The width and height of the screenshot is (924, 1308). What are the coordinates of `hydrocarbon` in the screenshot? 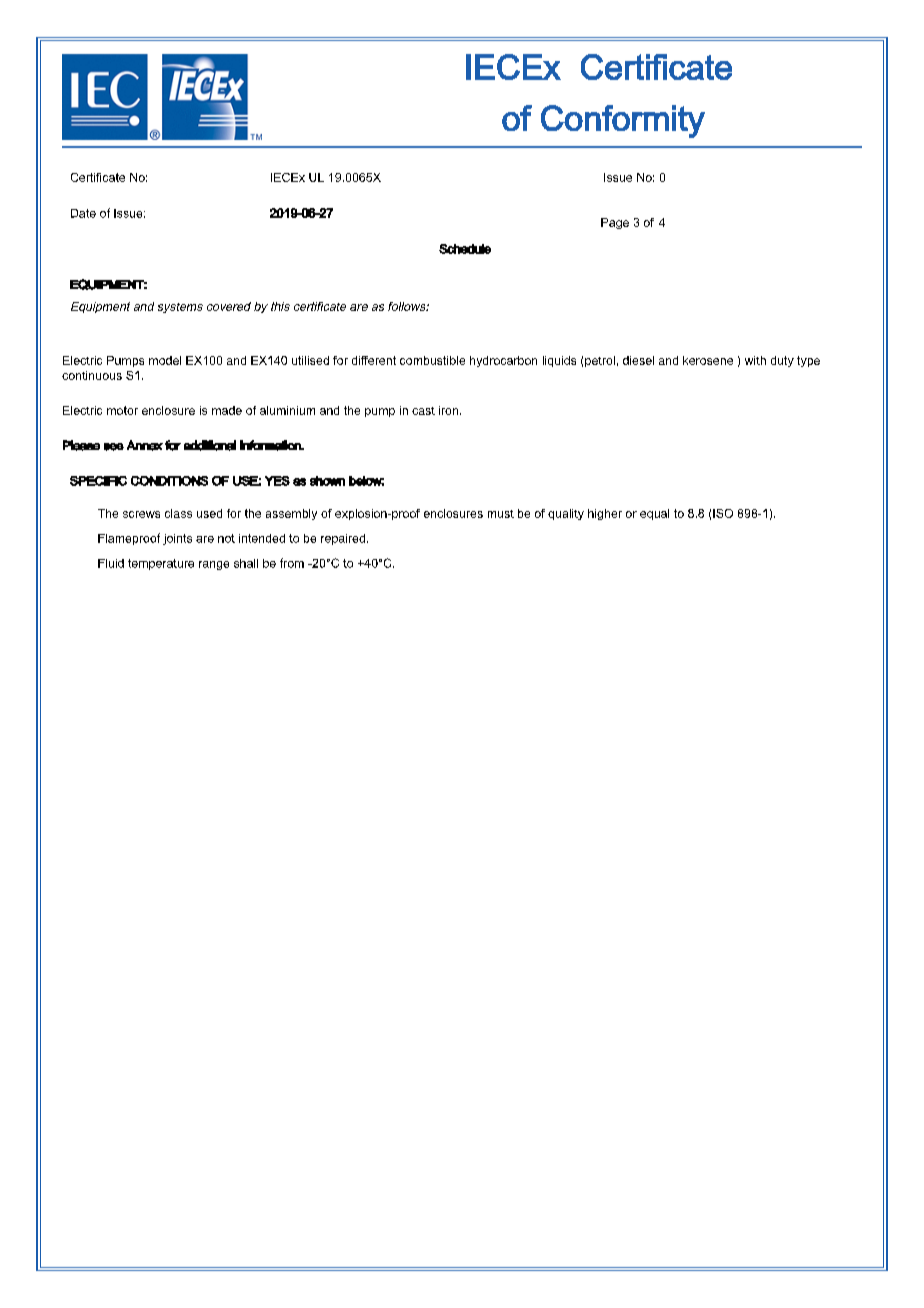 It's located at (503, 361).
